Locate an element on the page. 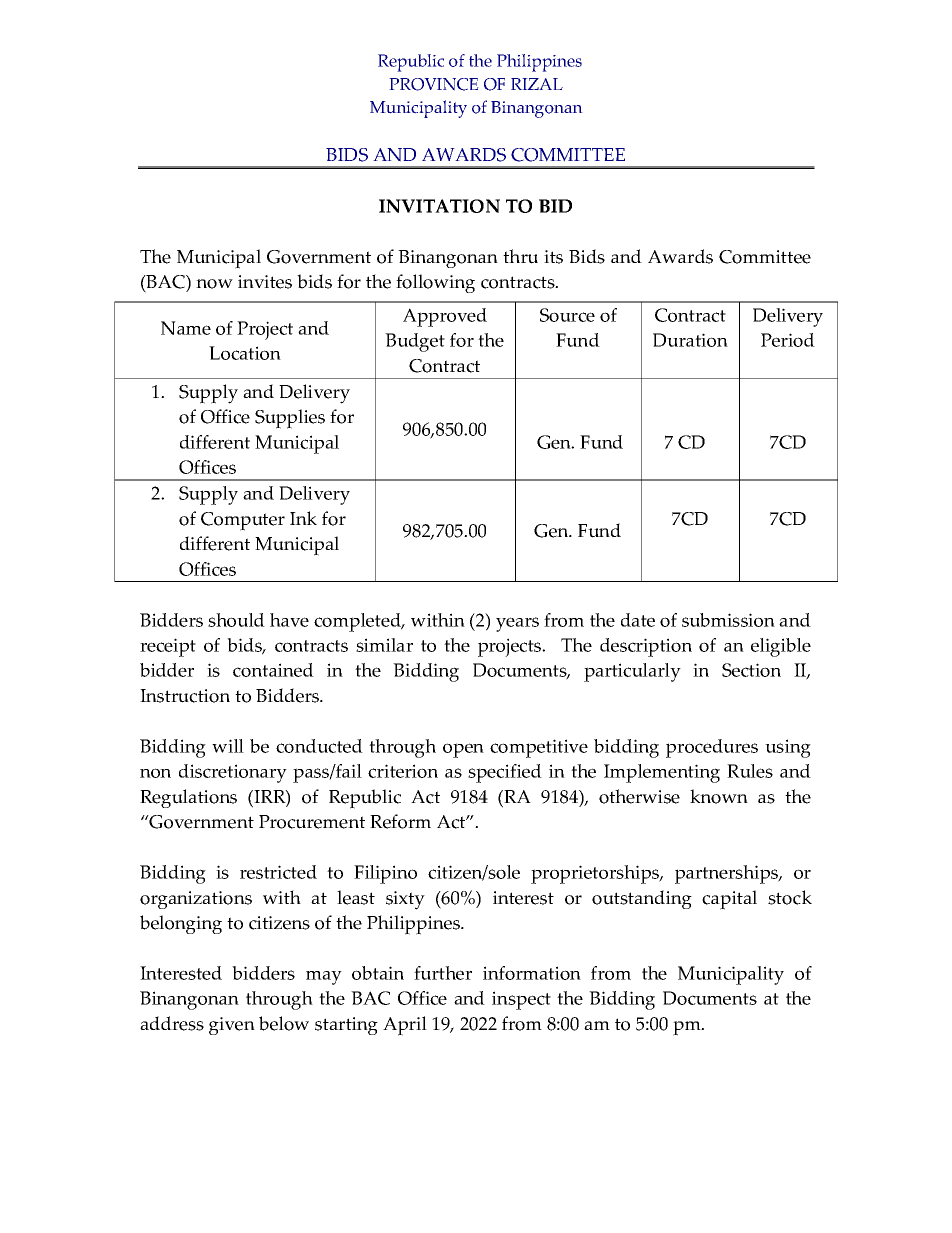  further is located at coordinates (443, 973).
